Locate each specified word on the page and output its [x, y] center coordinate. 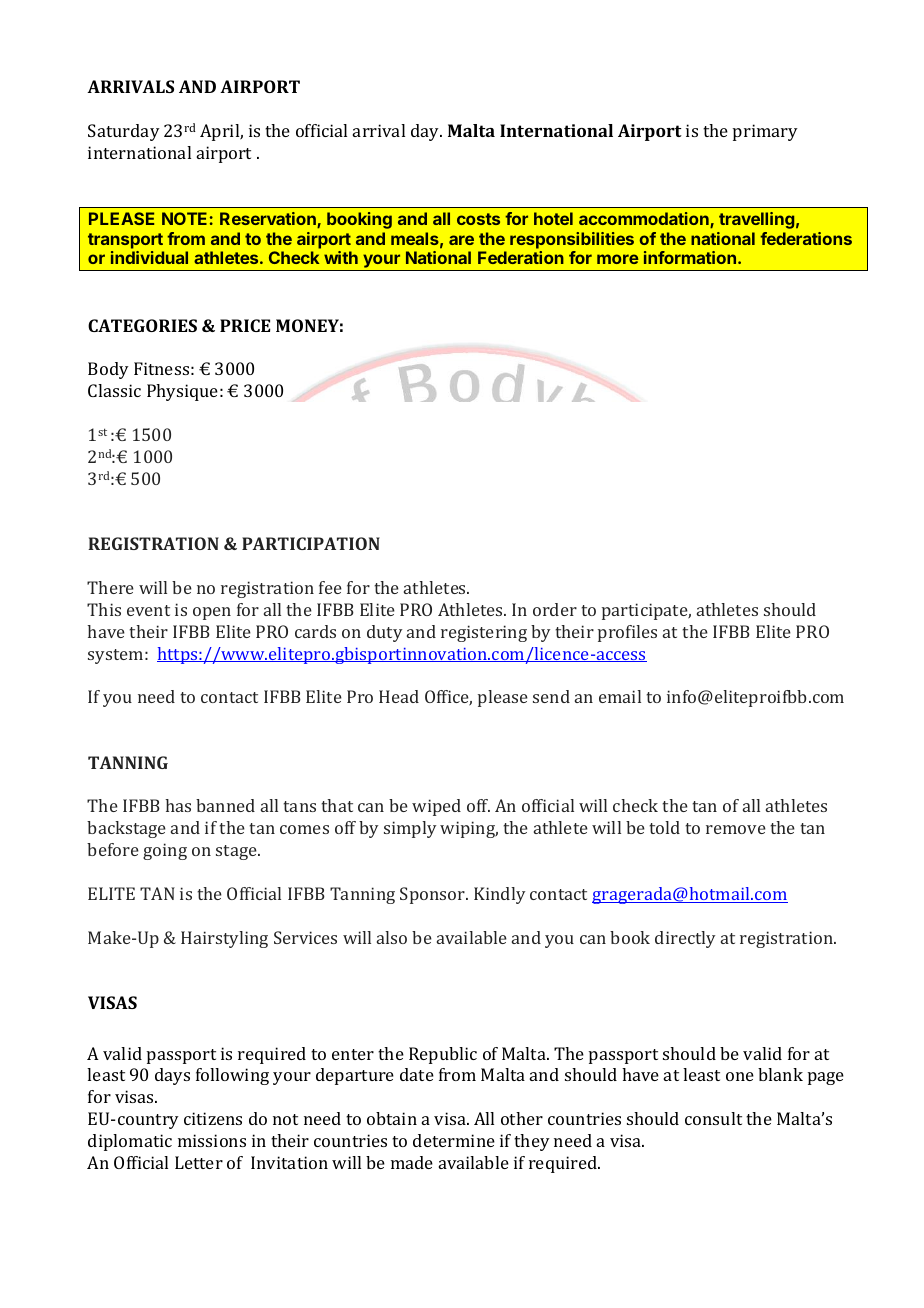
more [618, 259]
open [212, 613]
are [461, 240]
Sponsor [434, 895]
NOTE [184, 218]
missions [212, 1140]
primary [765, 132]
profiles [627, 633]
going [165, 851]
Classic [114, 390]
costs [478, 219]
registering [484, 633]
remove [736, 829]
